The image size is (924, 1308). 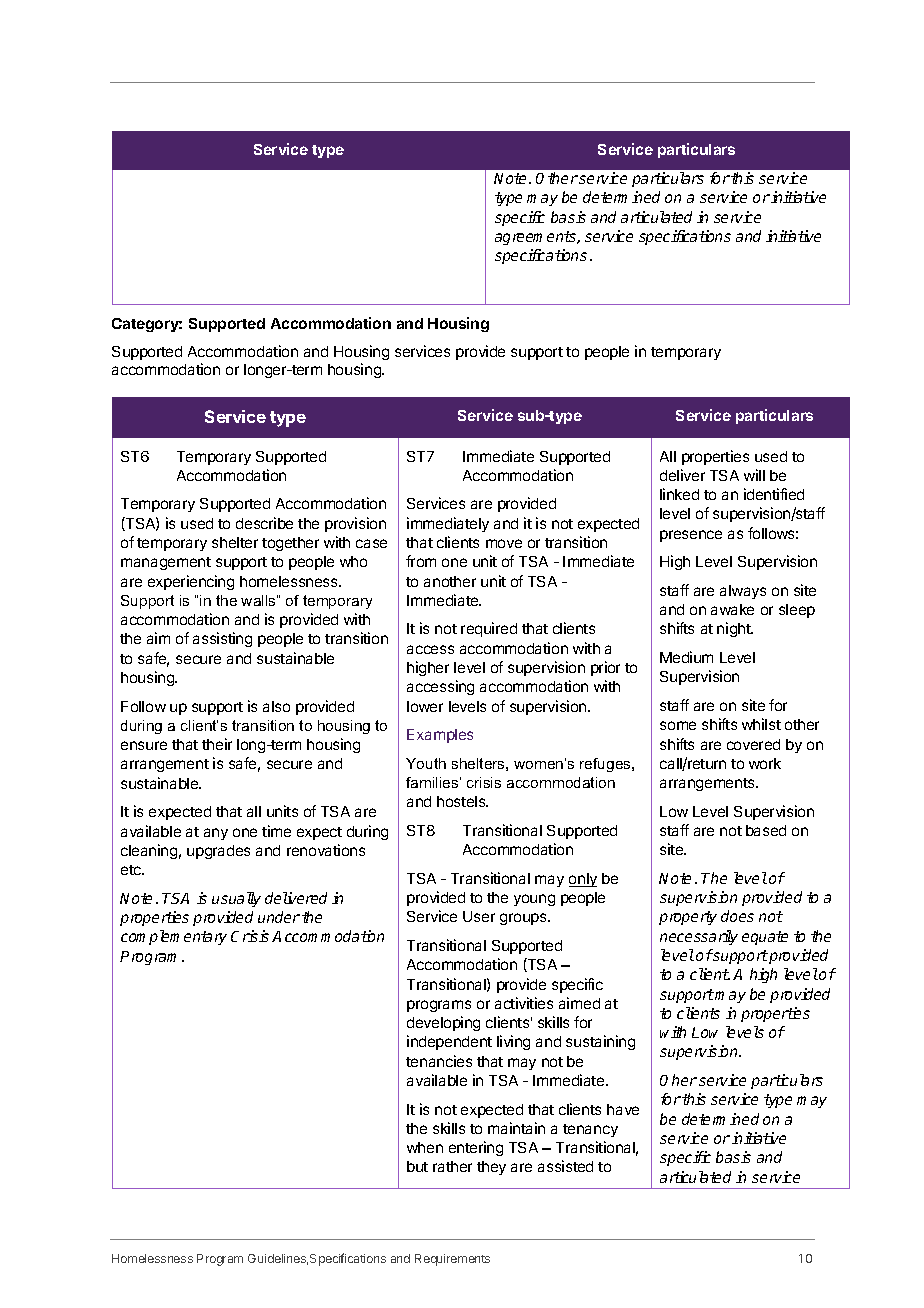 What do you see at coordinates (699, 937) in the page?
I see `necessarily` at bounding box center [699, 937].
